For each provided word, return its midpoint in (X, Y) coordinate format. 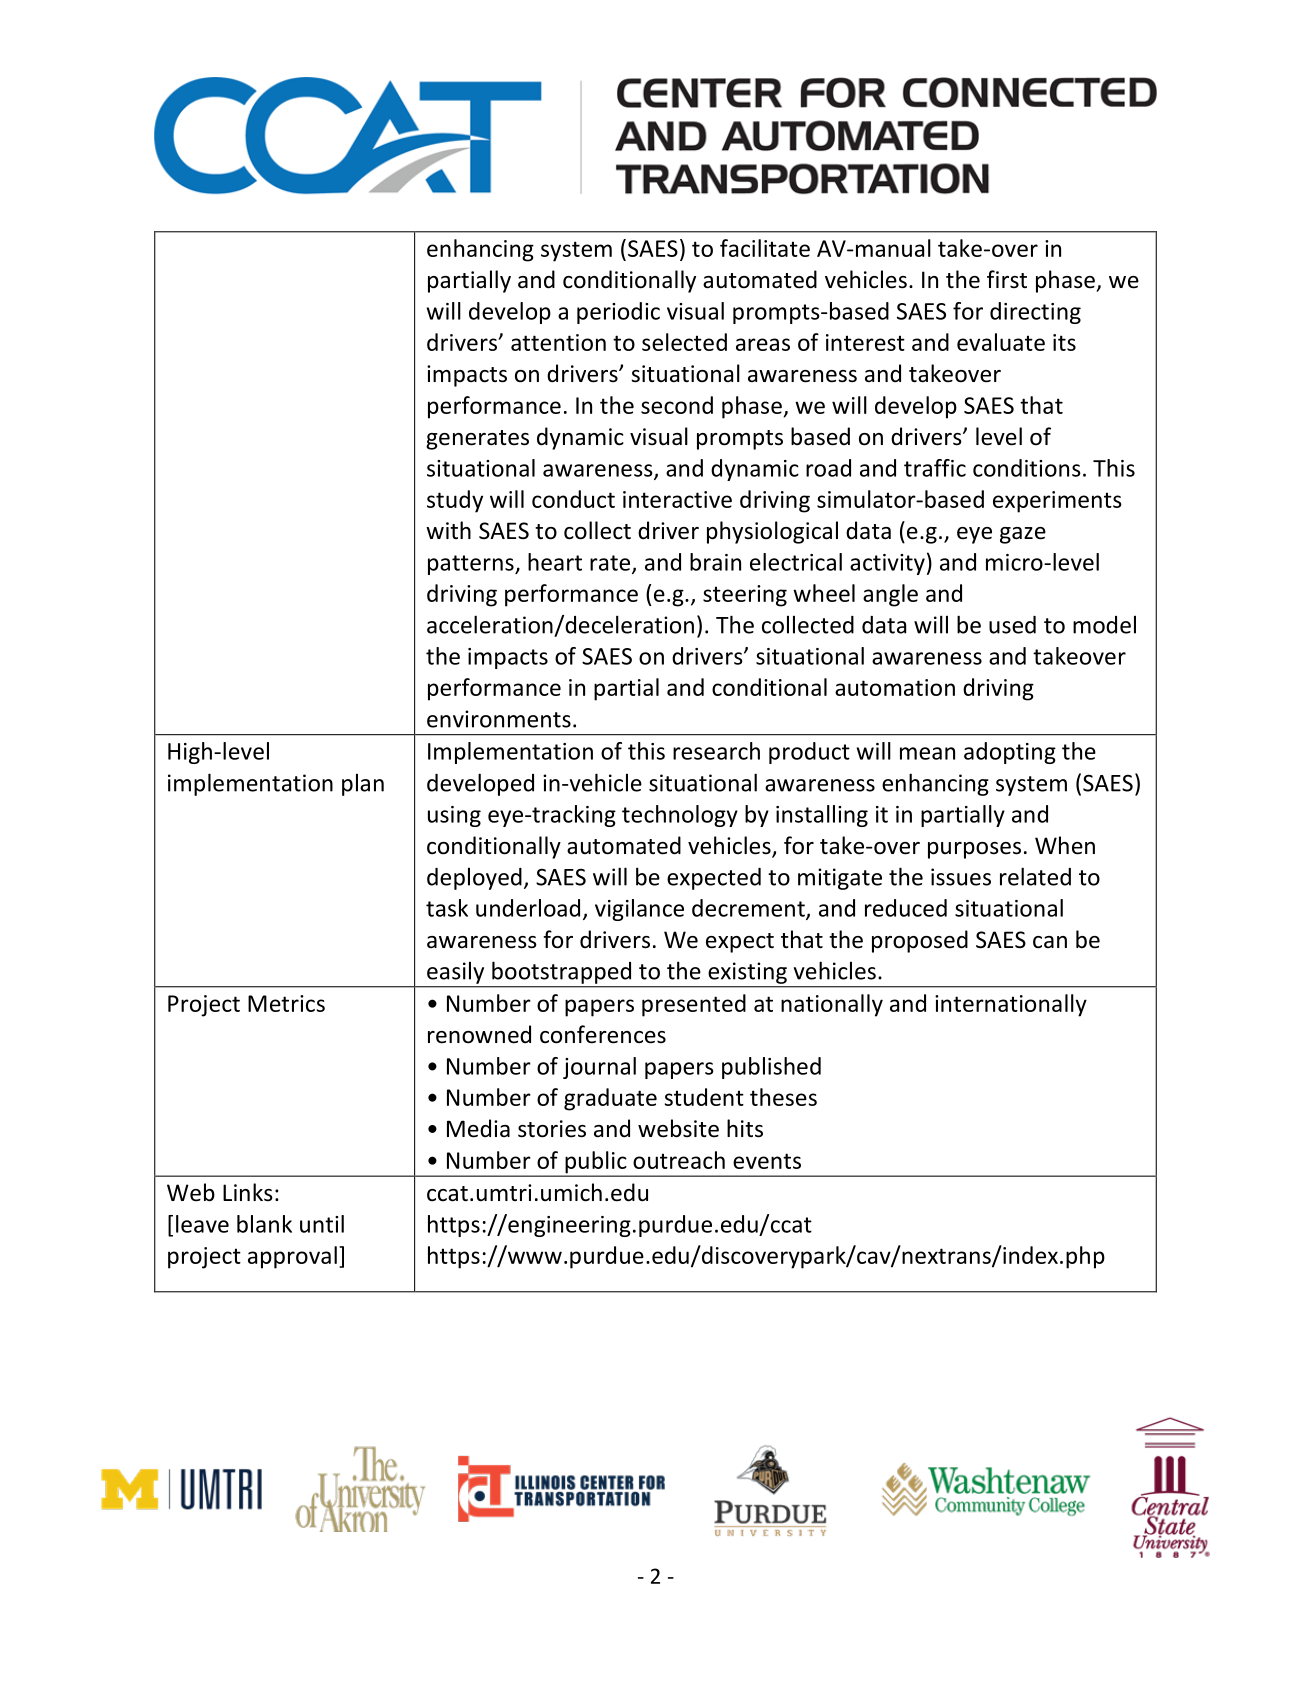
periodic (618, 313)
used (1012, 625)
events (767, 1161)
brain (715, 562)
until (322, 1224)
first (1007, 279)
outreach (679, 1160)
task (447, 908)
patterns (472, 565)
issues (961, 877)
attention (558, 342)
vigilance (639, 910)
